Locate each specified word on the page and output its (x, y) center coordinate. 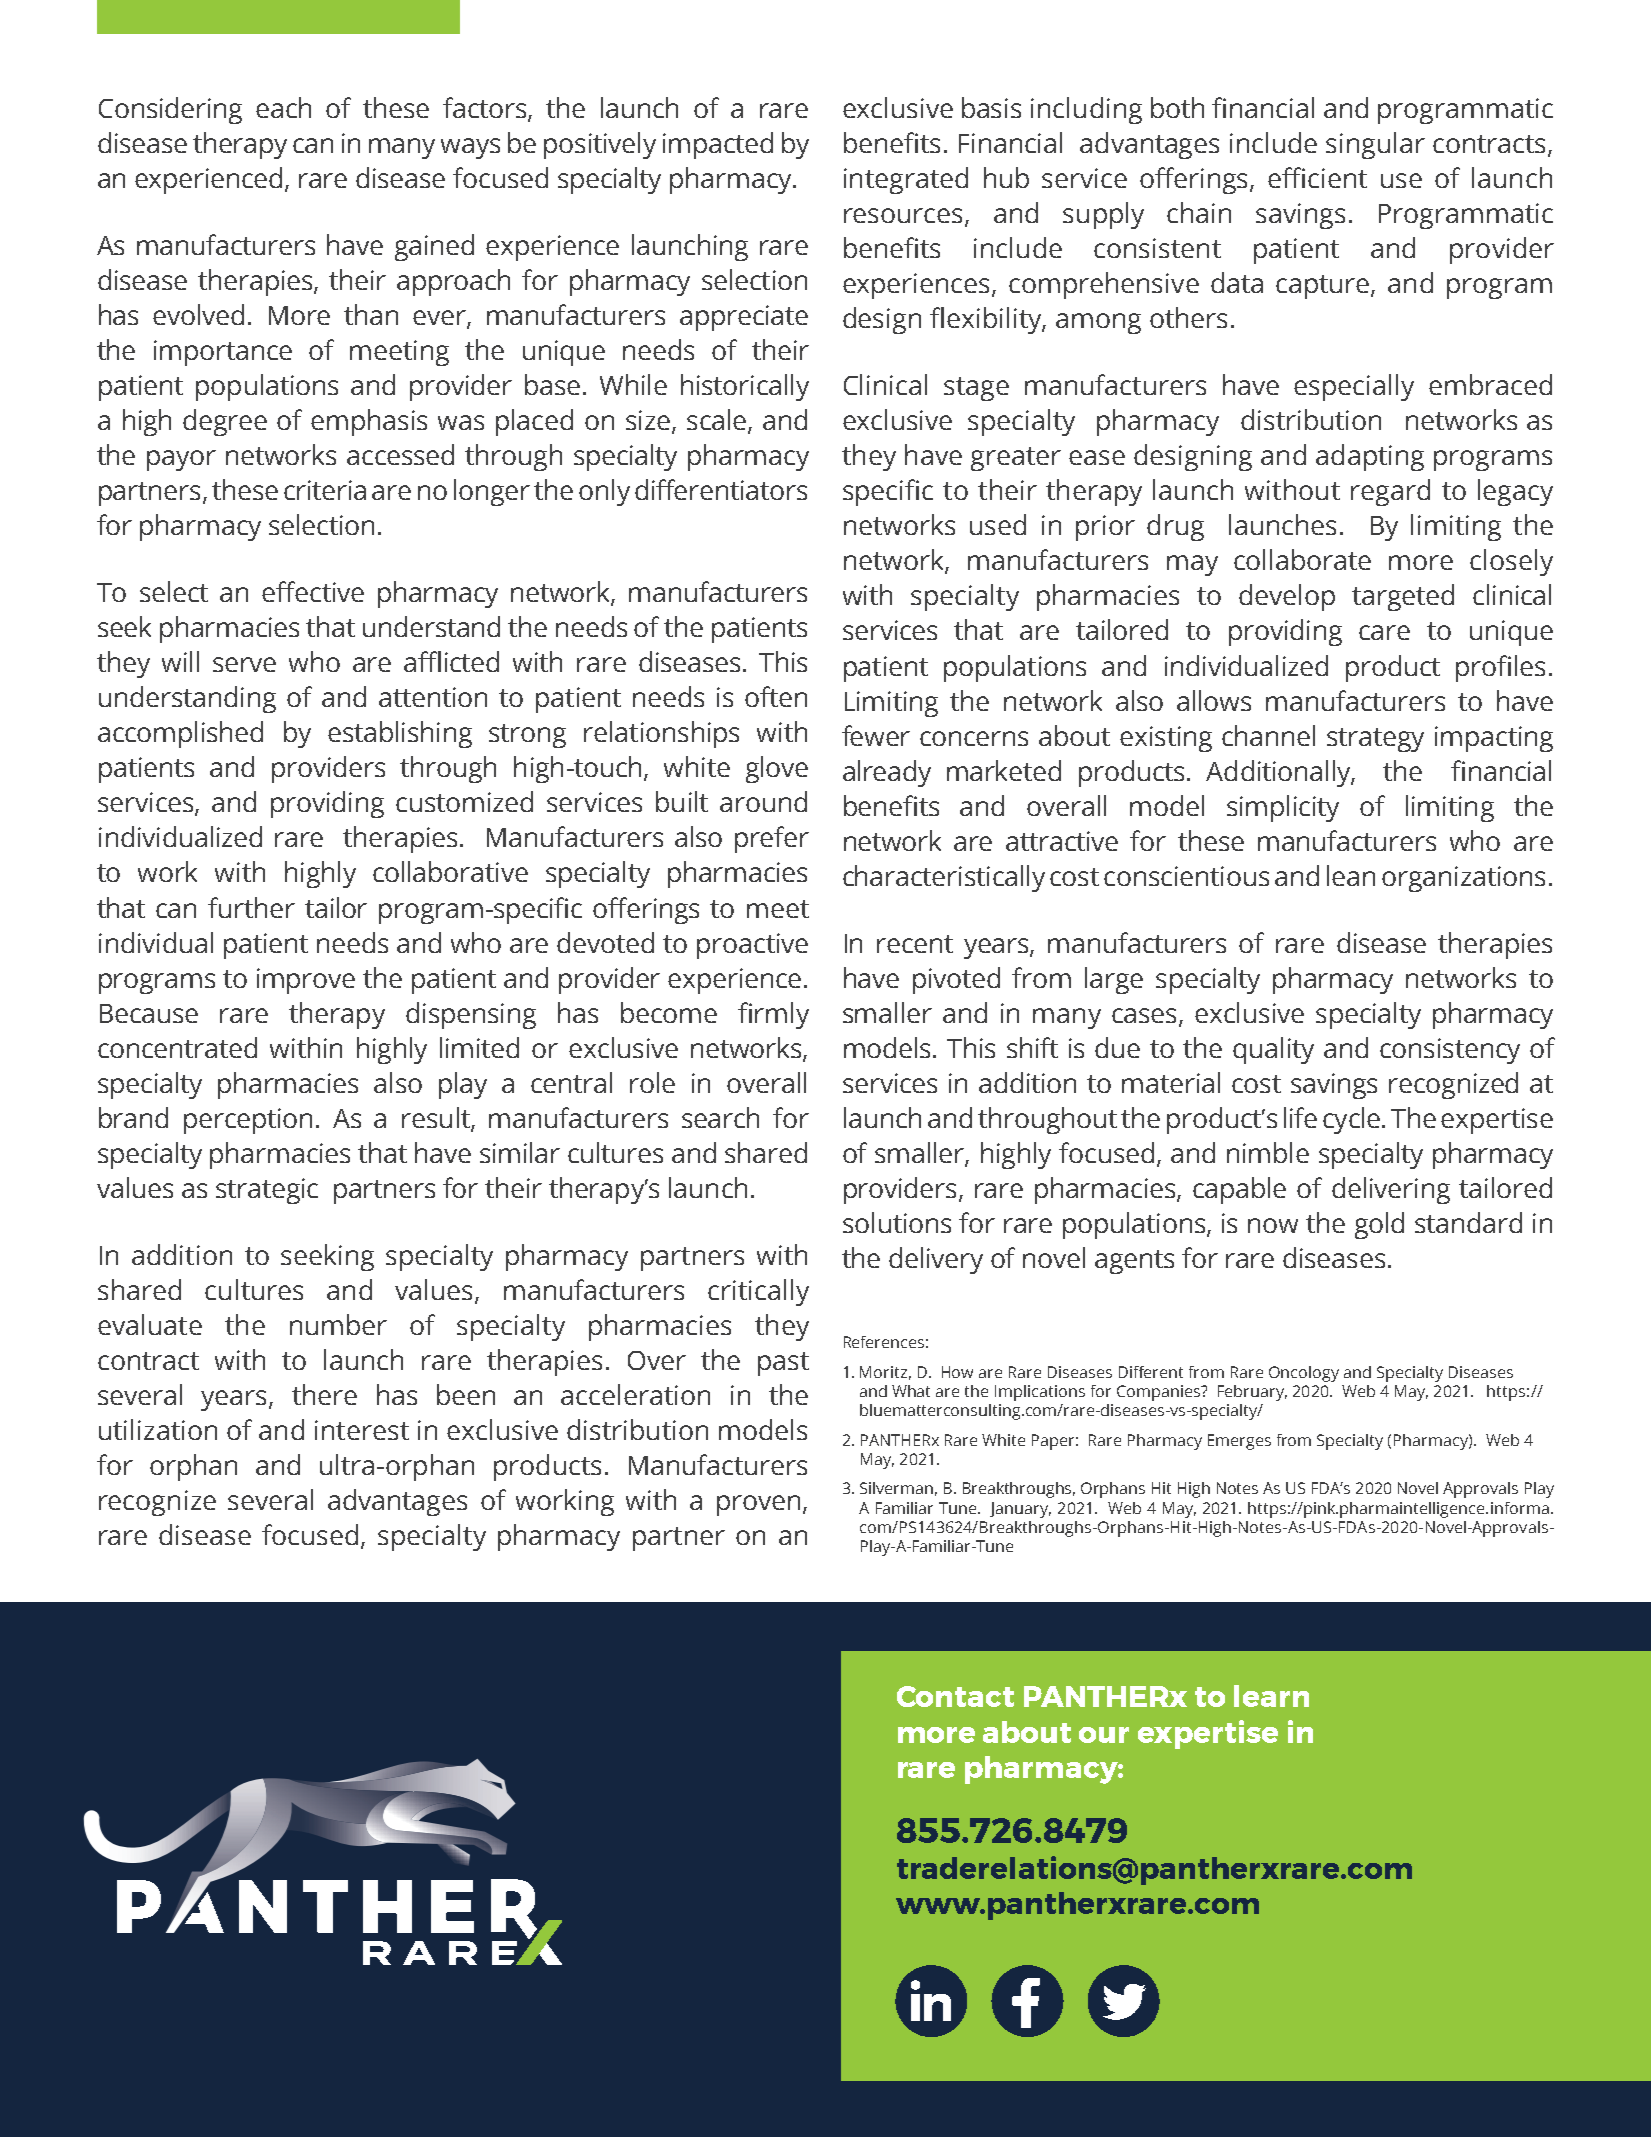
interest (362, 1430)
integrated (906, 180)
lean (1351, 875)
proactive (752, 946)
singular (1375, 145)
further (251, 907)
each (283, 107)
